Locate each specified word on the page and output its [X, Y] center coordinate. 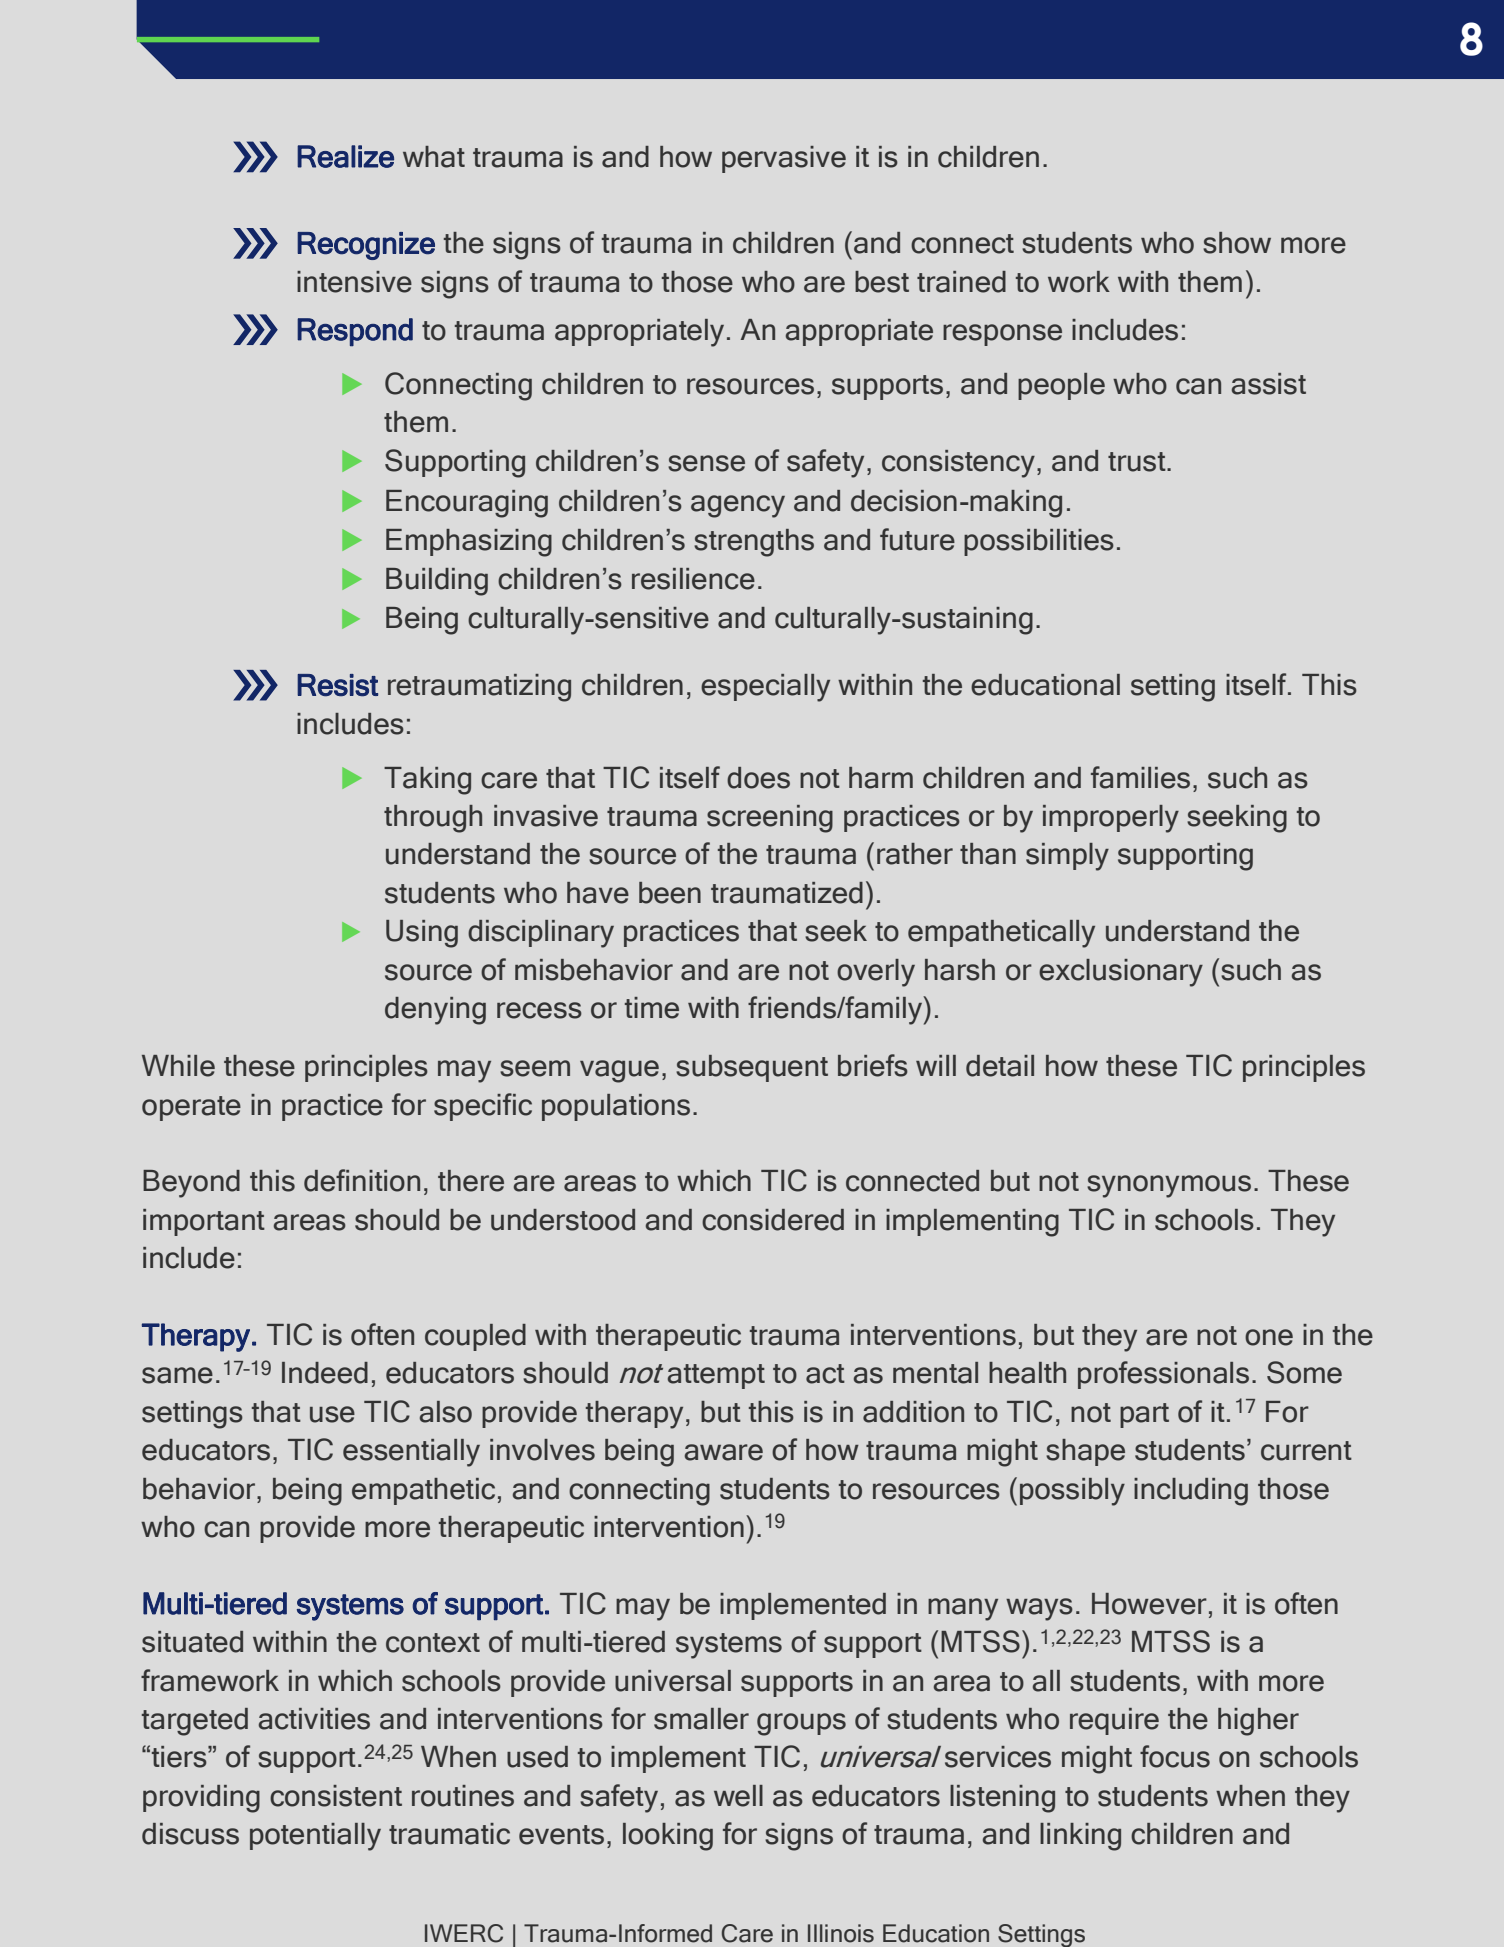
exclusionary [1121, 973]
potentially [315, 1837]
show [1237, 243]
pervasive [784, 159]
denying [435, 1011]
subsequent [752, 1068]
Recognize [366, 246]
